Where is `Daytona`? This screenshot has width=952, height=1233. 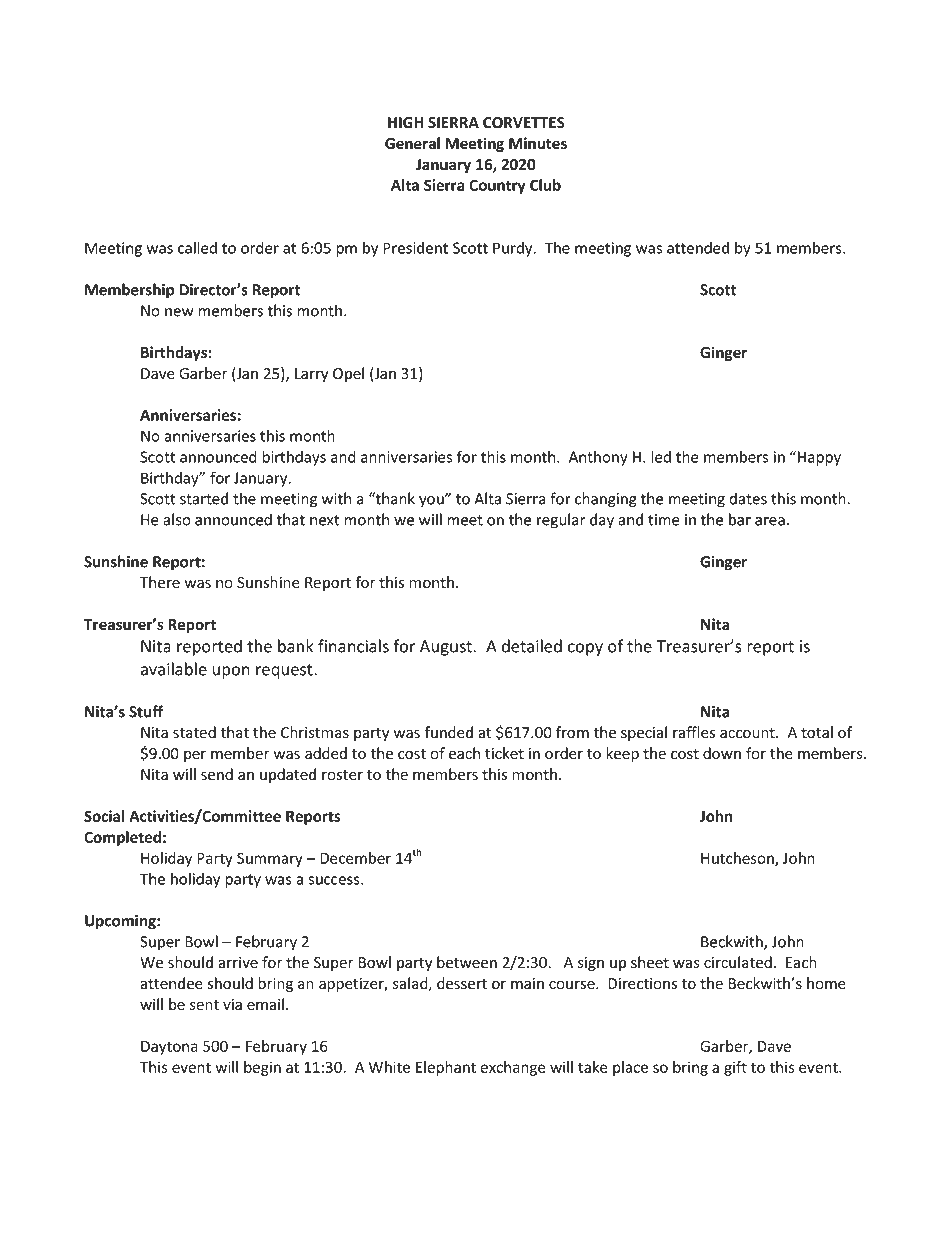 Daytona is located at coordinates (169, 1048).
